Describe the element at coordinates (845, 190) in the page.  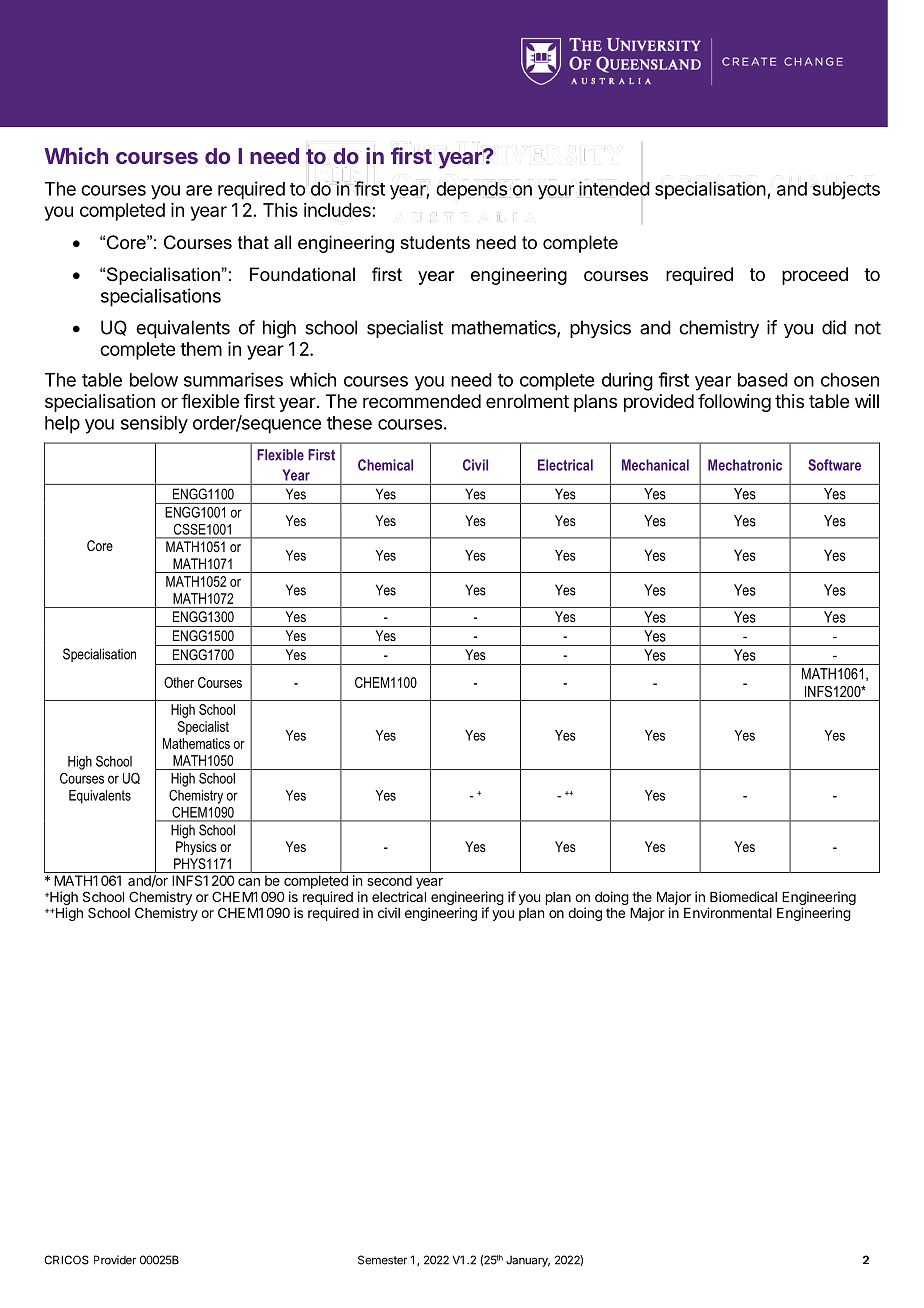
I see `subjects` at that location.
